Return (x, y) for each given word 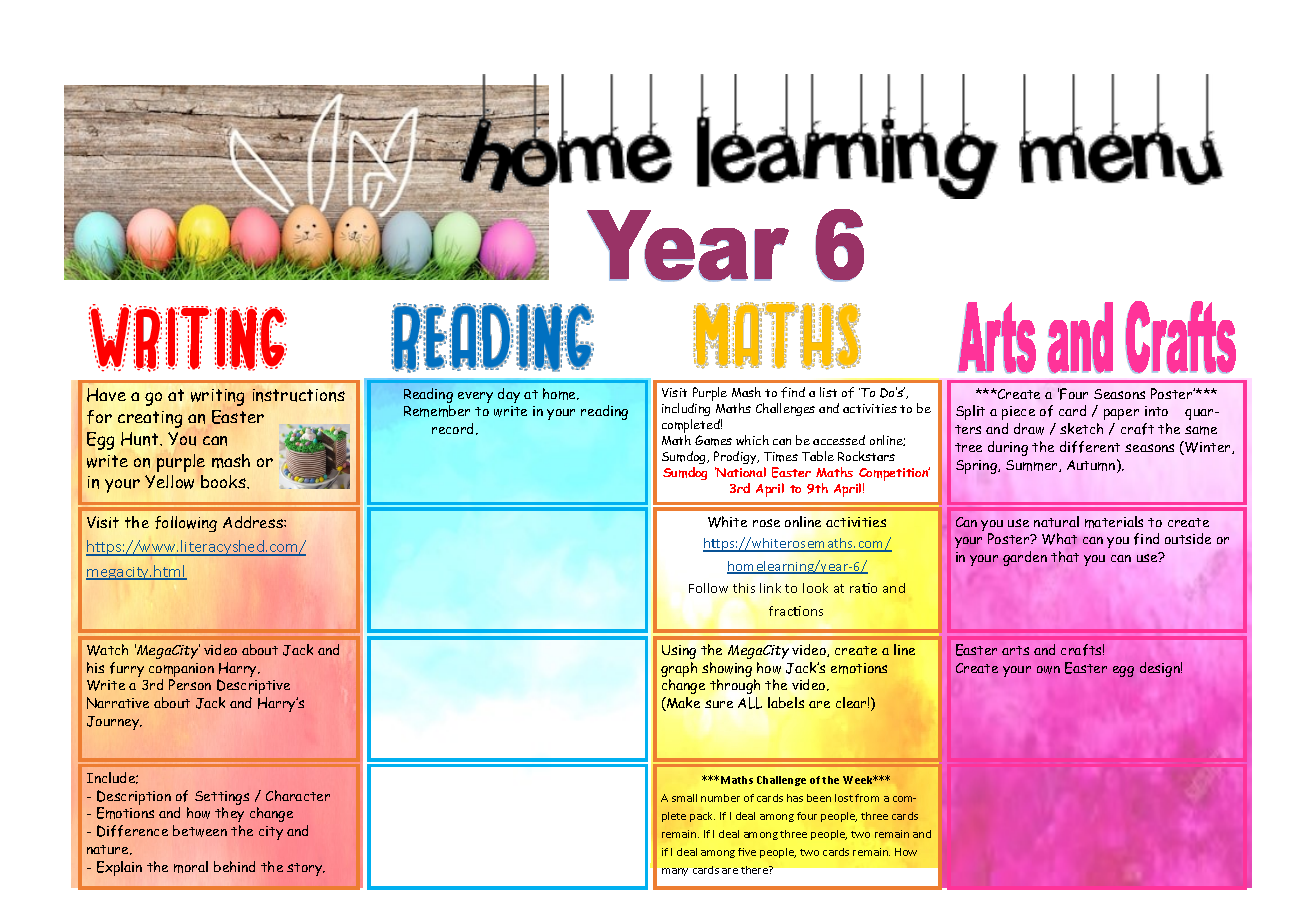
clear (852, 702)
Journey (114, 723)
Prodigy (736, 457)
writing (217, 397)
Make (682, 704)
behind (234, 866)
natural (1056, 521)
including (686, 411)
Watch (107, 650)
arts (1015, 650)
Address (254, 522)
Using (679, 652)
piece (1018, 413)
